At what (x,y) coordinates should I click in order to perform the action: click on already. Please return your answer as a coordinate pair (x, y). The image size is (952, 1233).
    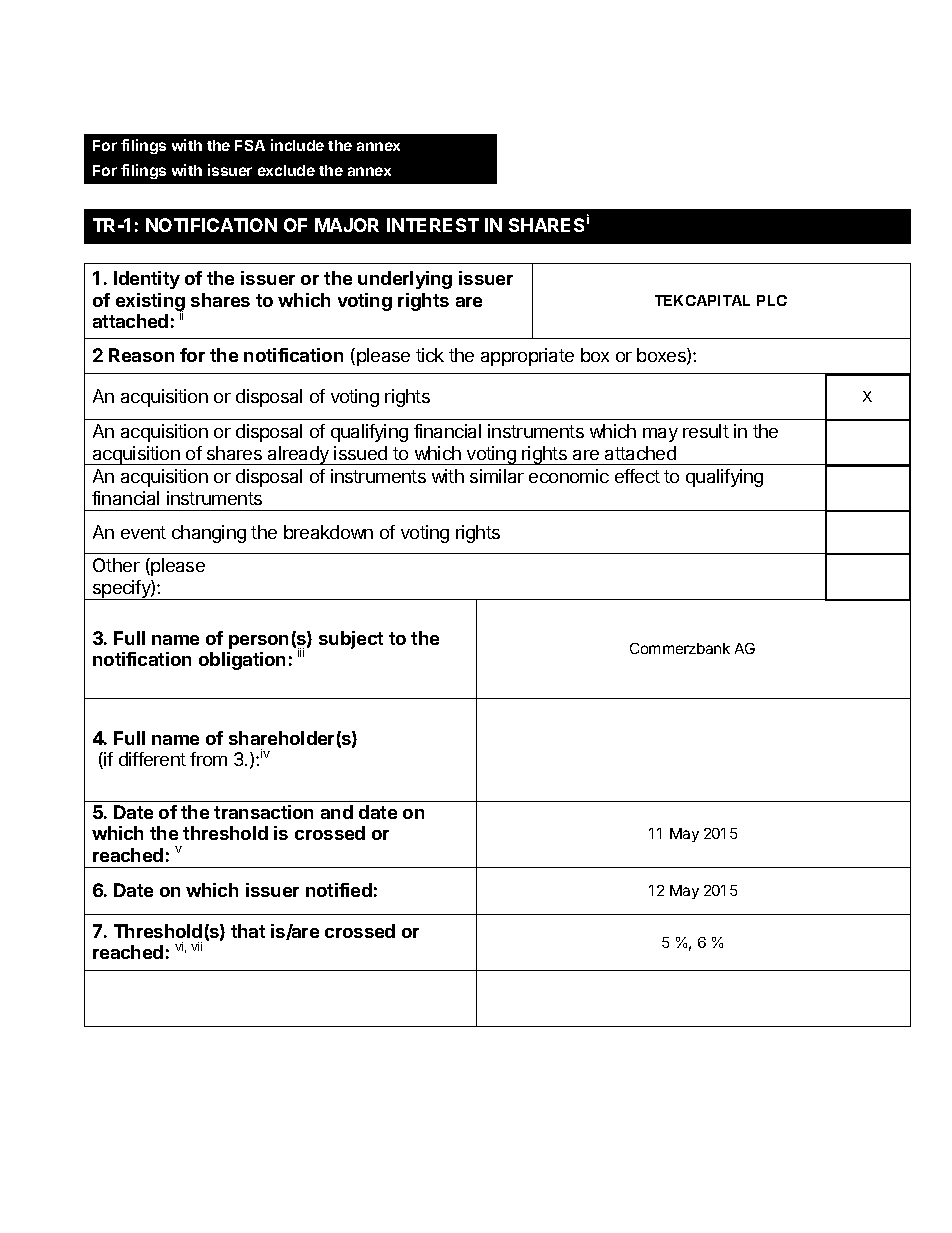
    Looking at the image, I should click on (298, 455).
